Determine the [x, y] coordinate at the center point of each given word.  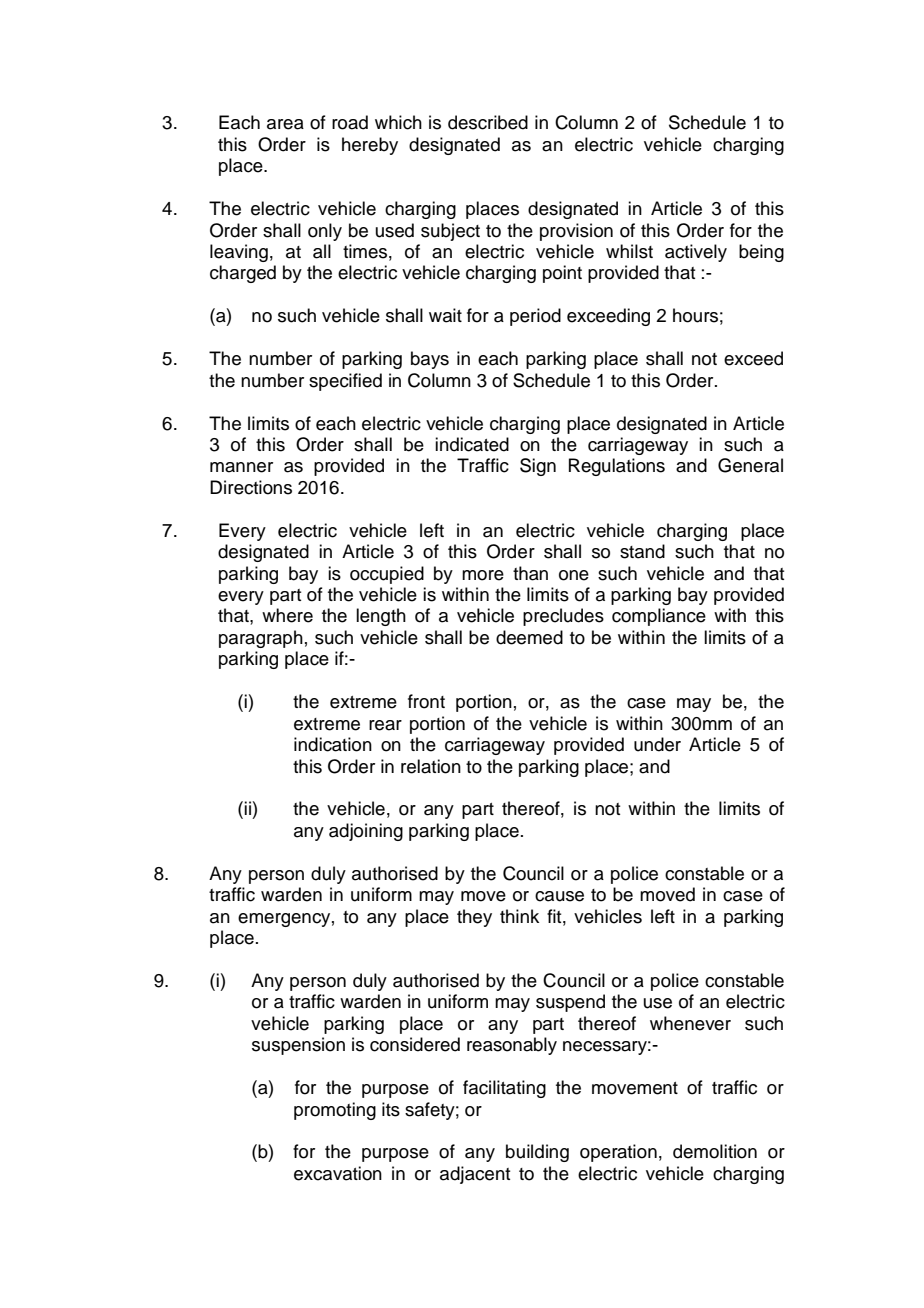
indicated [472, 444]
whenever [690, 1023]
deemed [529, 637]
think [519, 916]
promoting [335, 1111]
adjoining [366, 832]
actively [696, 253]
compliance [659, 617]
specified [345, 382]
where [287, 615]
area [285, 124]
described [488, 122]
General [750, 465]
